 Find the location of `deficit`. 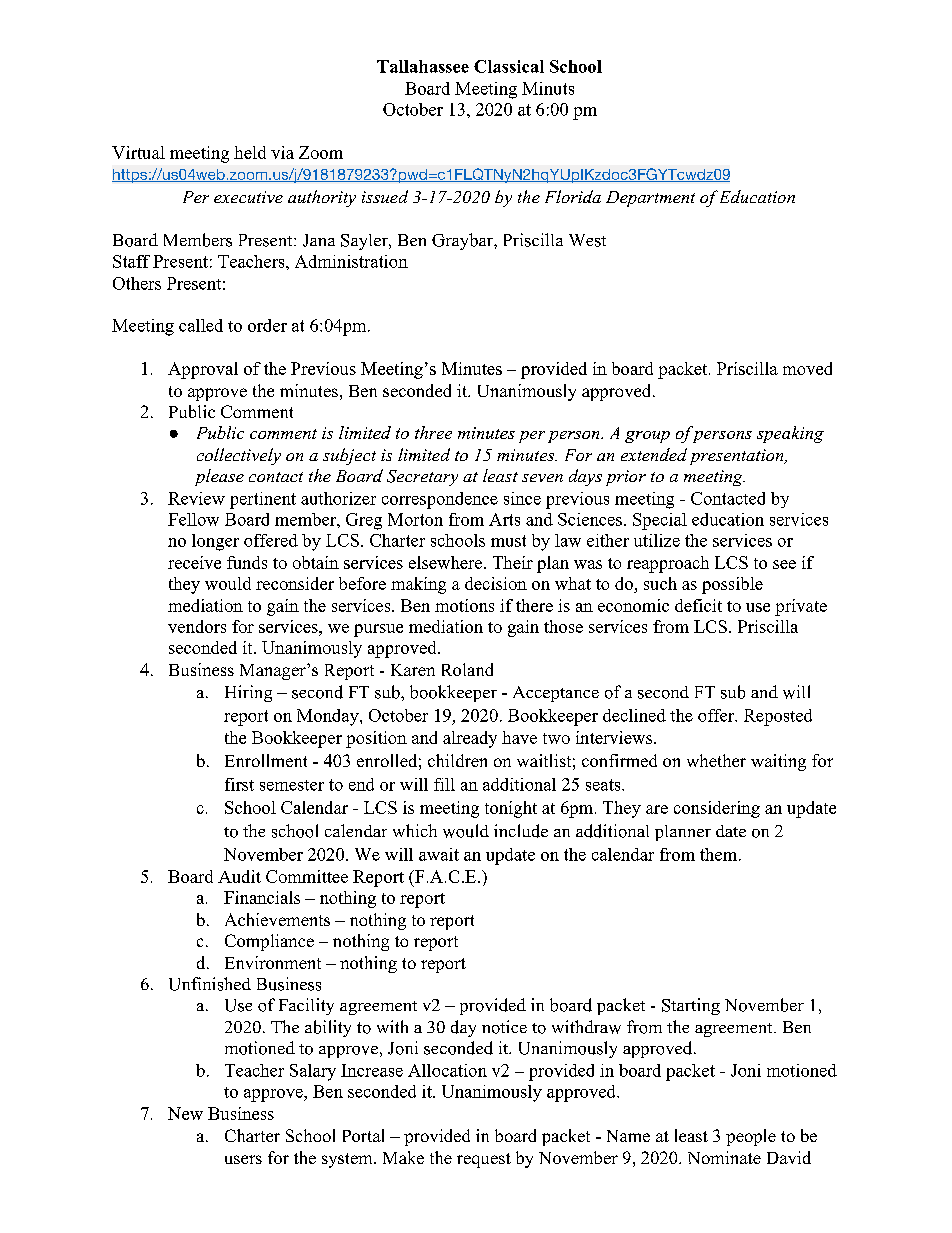

deficit is located at coordinates (698, 605).
